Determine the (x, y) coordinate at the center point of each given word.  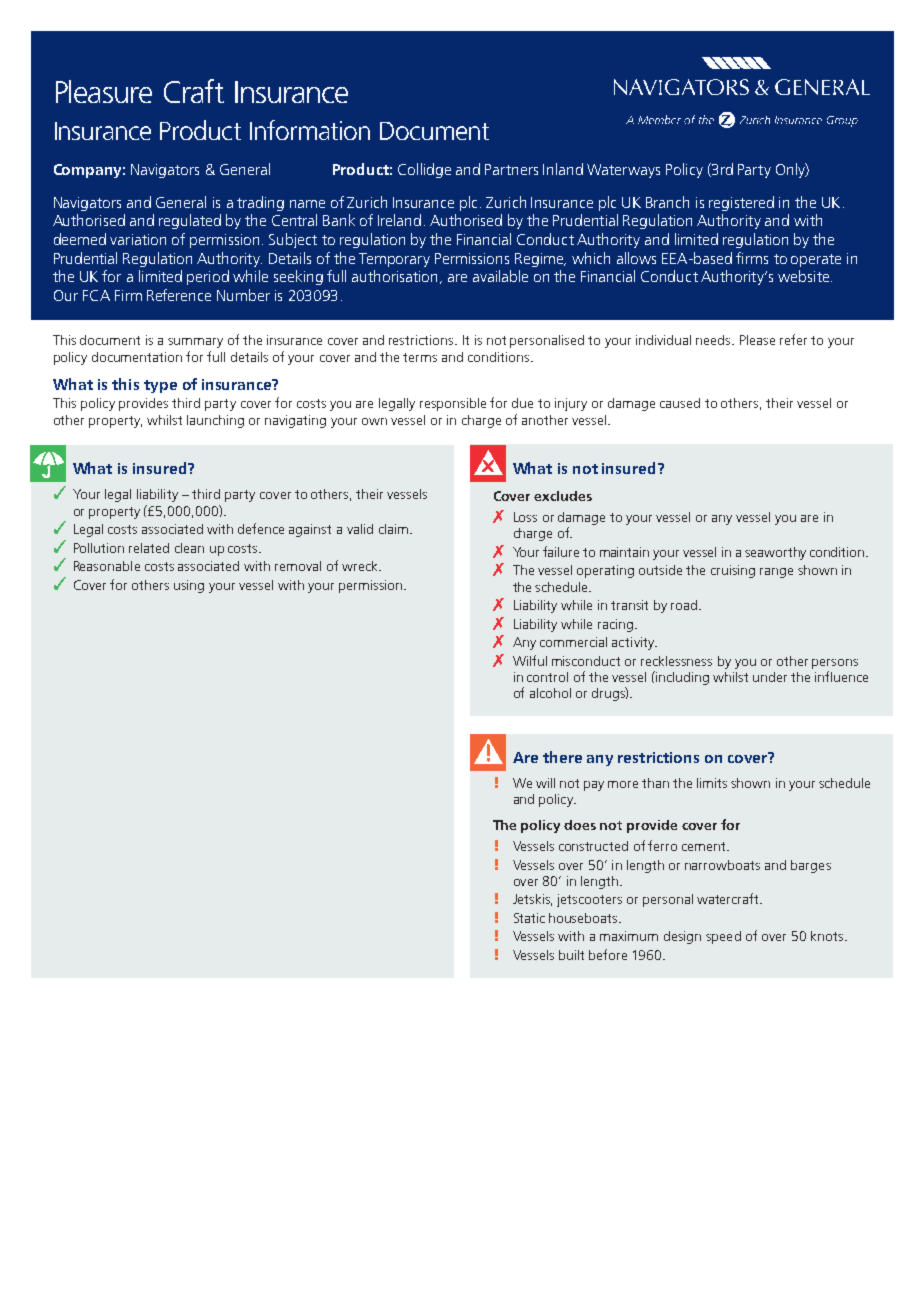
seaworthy (775, 553)
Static (529, 918)
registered (741, 203)
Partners (511, 169)
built (571, 955)
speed (723, 937)
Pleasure (104, 91)
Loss (525, 517)
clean (189, 548)
